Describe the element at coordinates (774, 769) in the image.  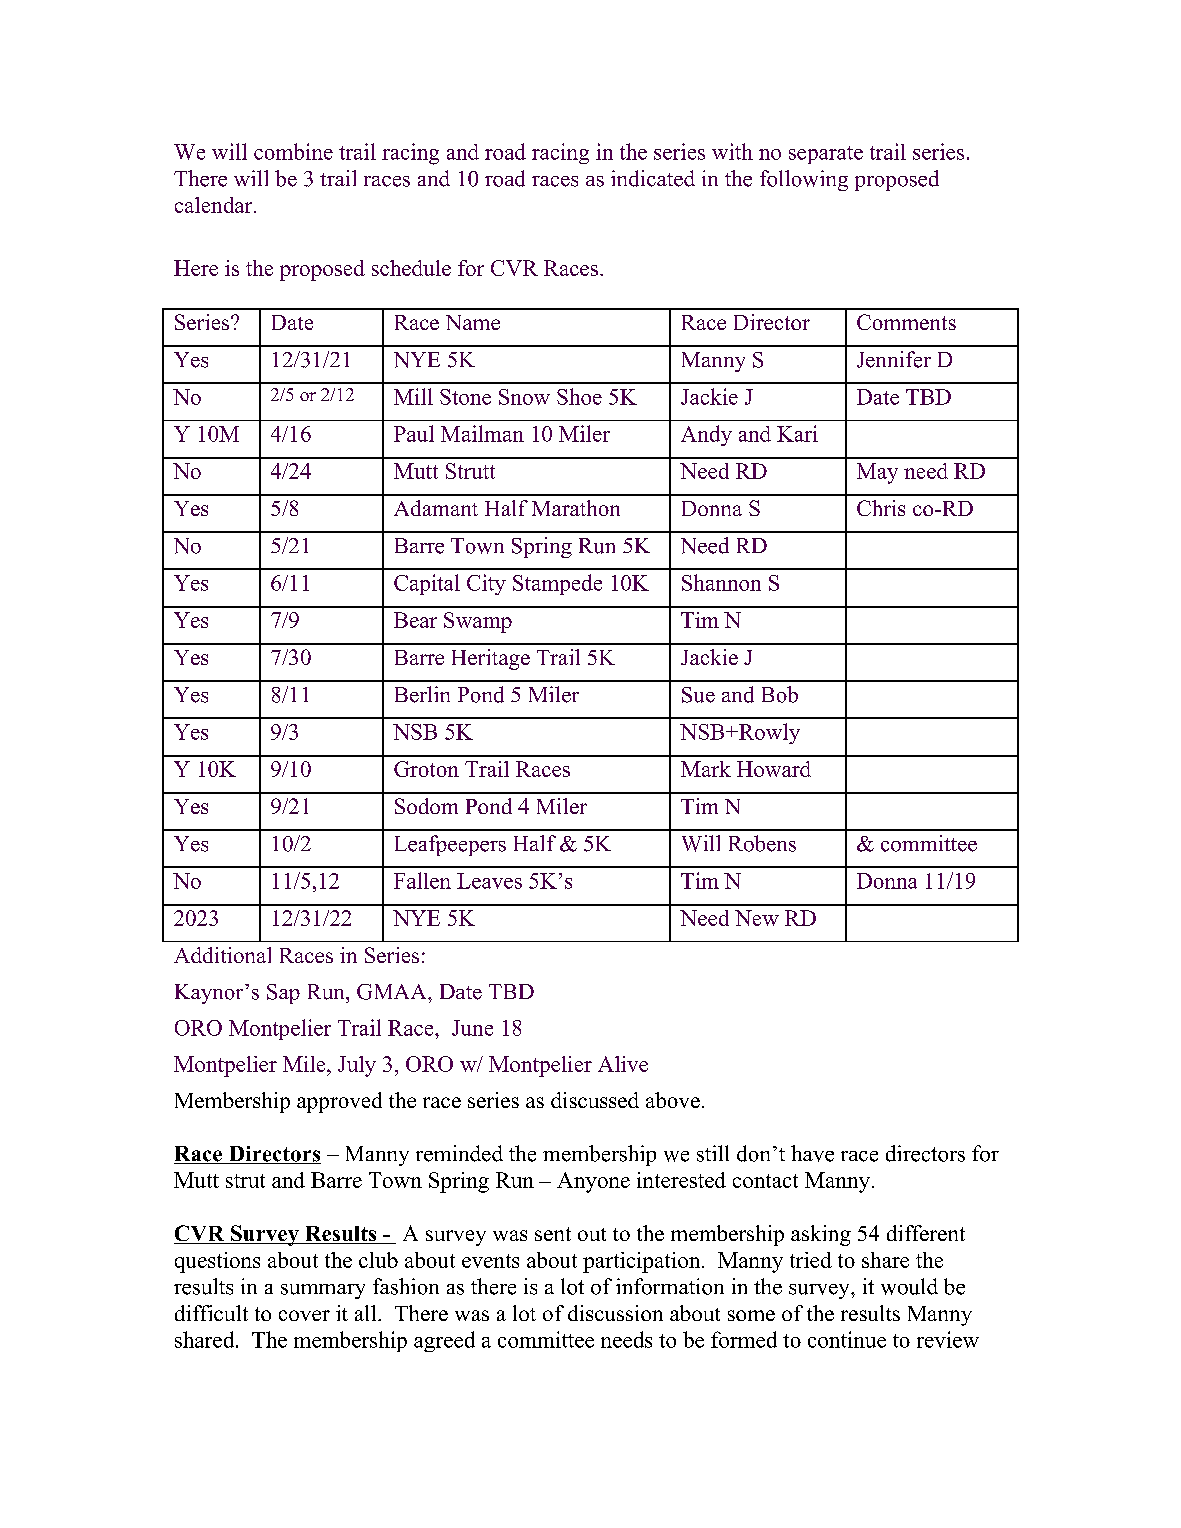
I see `Howard` at that location.
